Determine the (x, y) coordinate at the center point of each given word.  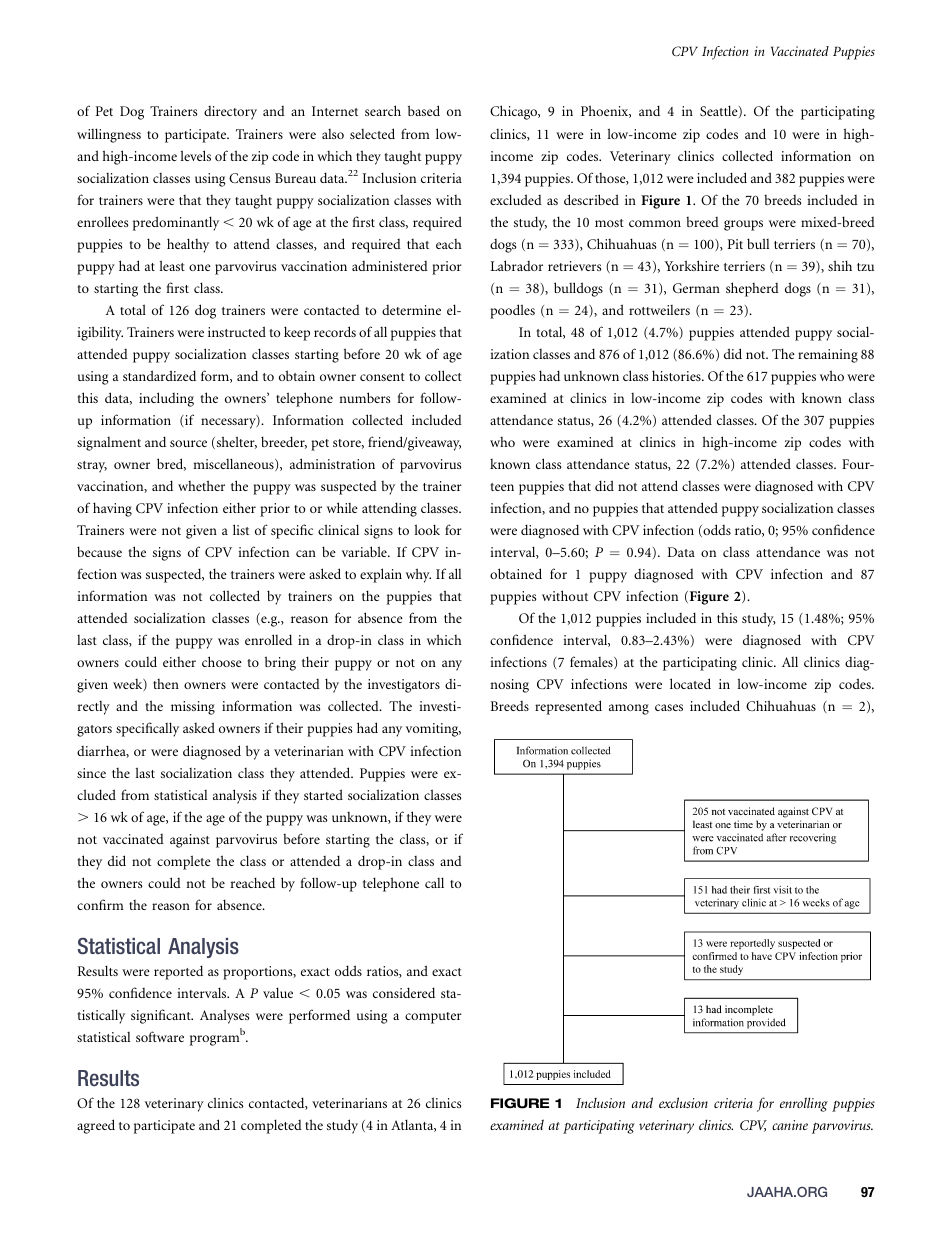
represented (568, 707)
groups (743, 225)
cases (669, 707)
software (160, 1036)
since (91, 773)
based (424, 110)
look (427, 529)
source (188, 443)
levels (196, 155)
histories (677, 375)
